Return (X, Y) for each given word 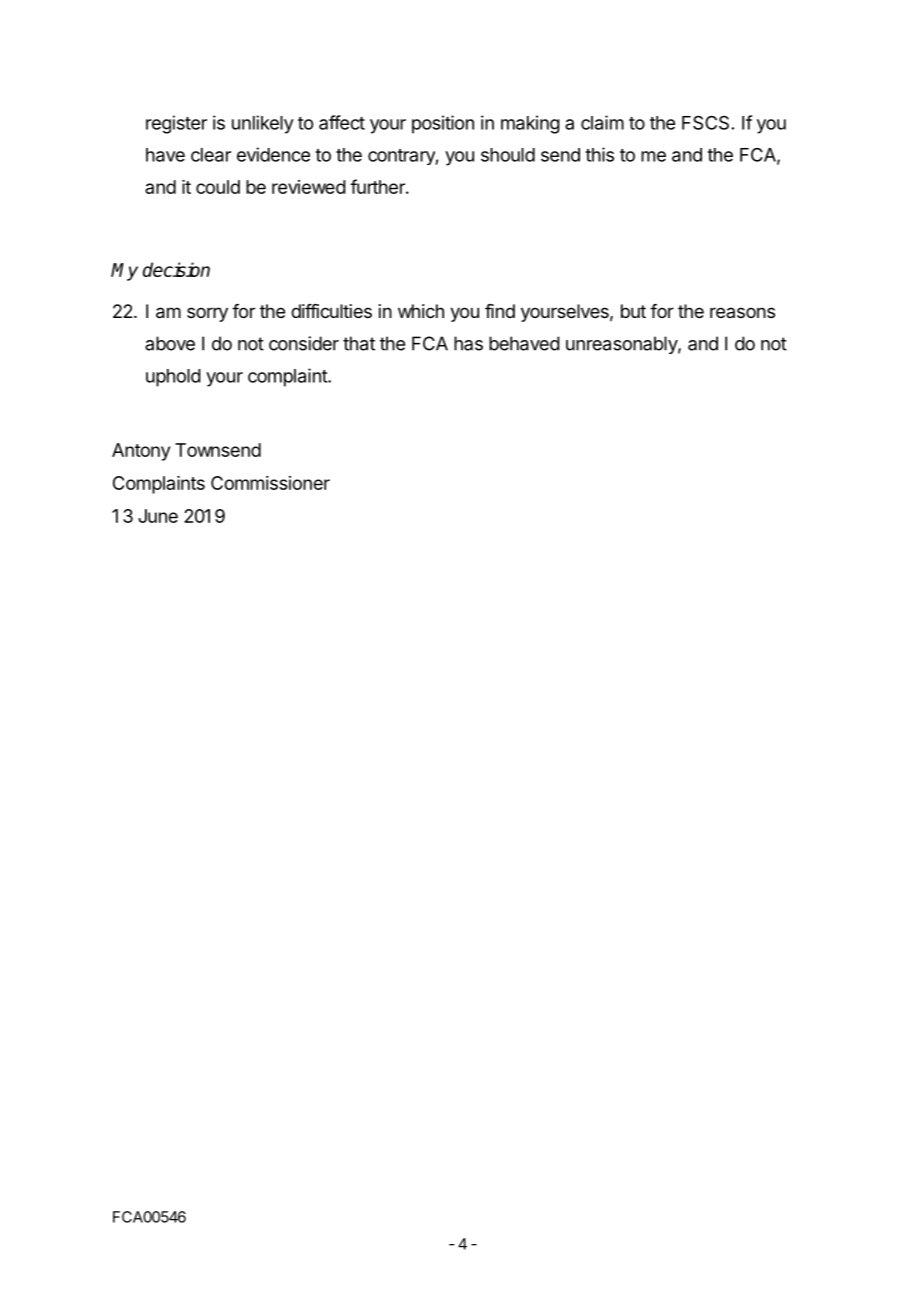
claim (602, 122)
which (421, 311)
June (158, 516)
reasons (742, 312)
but (633, 311)
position (443, 124)
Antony (141, 452)
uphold (173, 378)
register (176, 124)
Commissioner (270, 483)
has (468, 343)
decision (176, 269)
